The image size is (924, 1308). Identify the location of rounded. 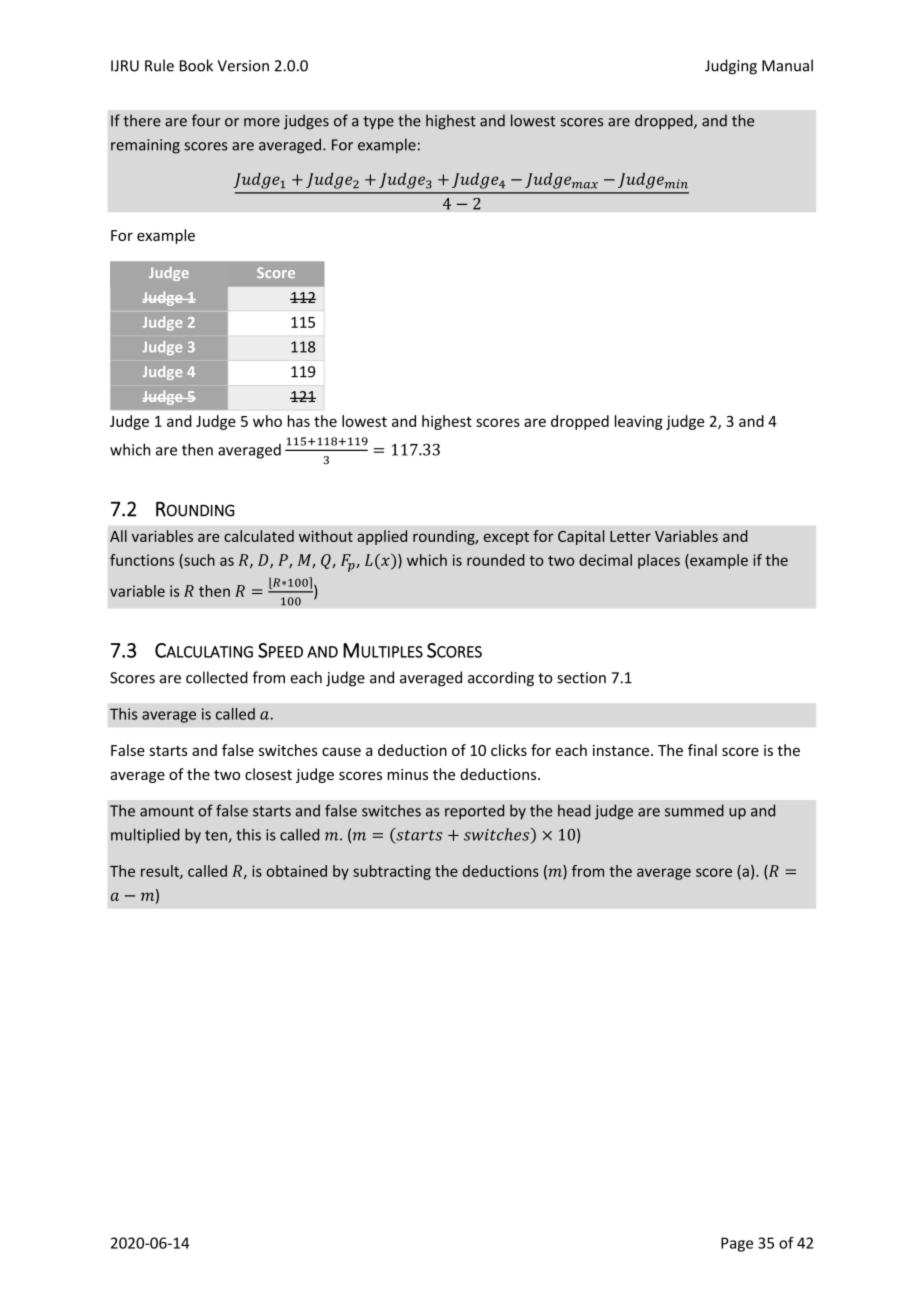
(496, 560).
